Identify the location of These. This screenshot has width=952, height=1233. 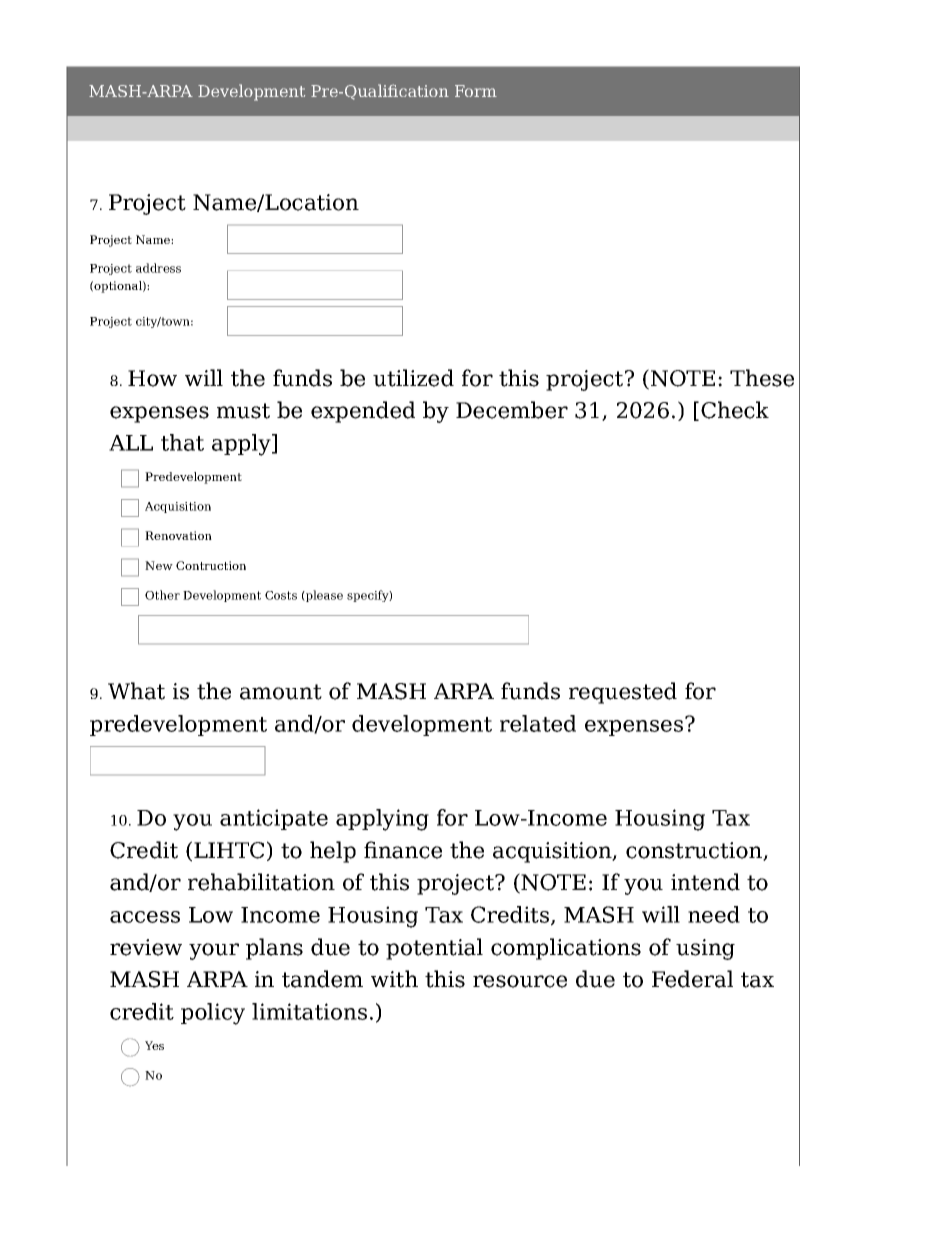
(762, 378).
